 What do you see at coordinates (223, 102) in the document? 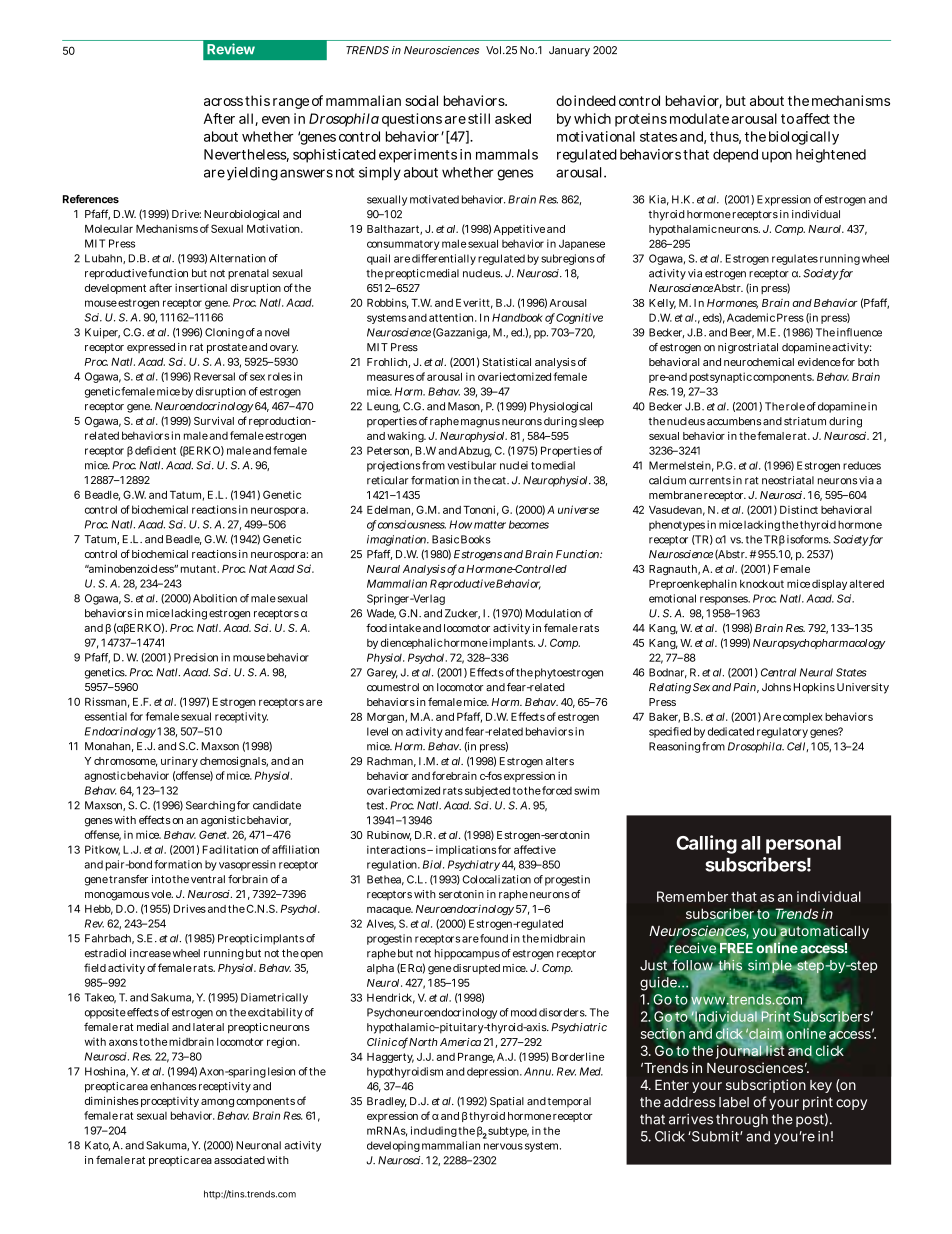
I see `across` at bounding box center [223, 102].
